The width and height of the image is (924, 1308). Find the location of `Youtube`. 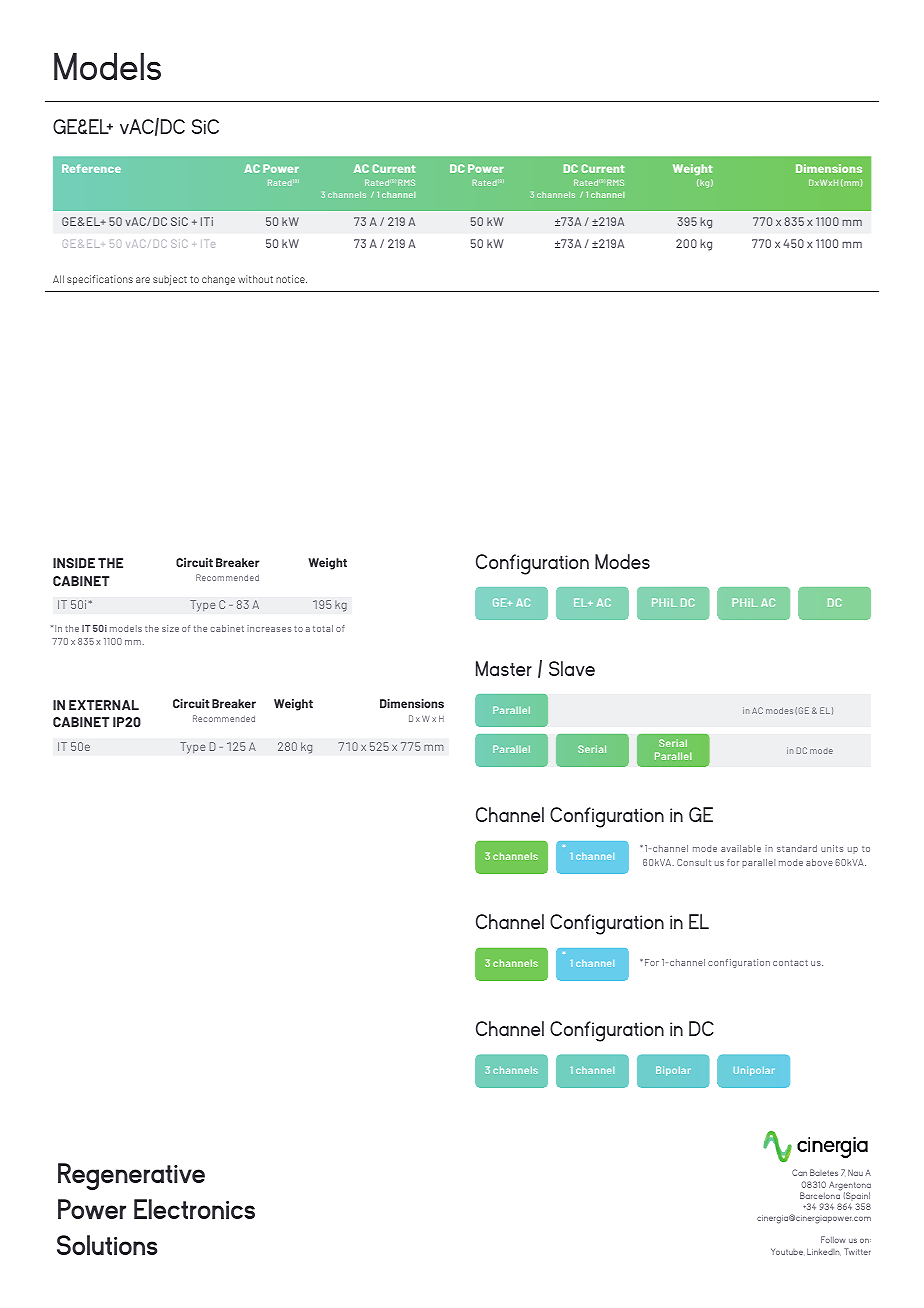

Youtube is located at coordinates (787, 1251).
